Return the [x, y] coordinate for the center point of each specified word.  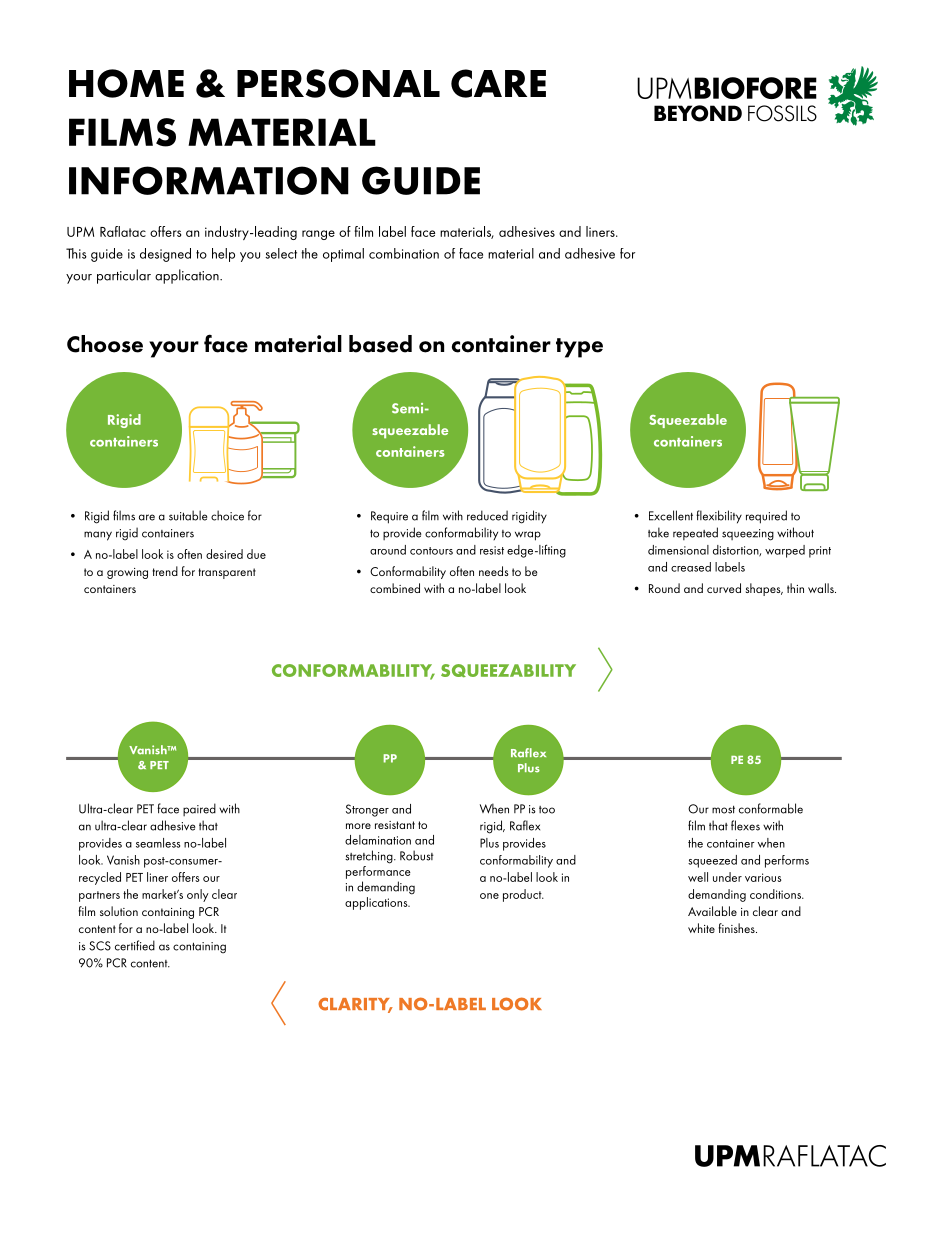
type [579, 348]
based [380, 344]
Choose [105, 344]
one [489, 896]
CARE [498, 83]
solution [119, 911]
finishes [738, 928]
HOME [126, 83]
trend [165, 571]
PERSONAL [338, 83]
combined [395, 588]
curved [724, 588]
